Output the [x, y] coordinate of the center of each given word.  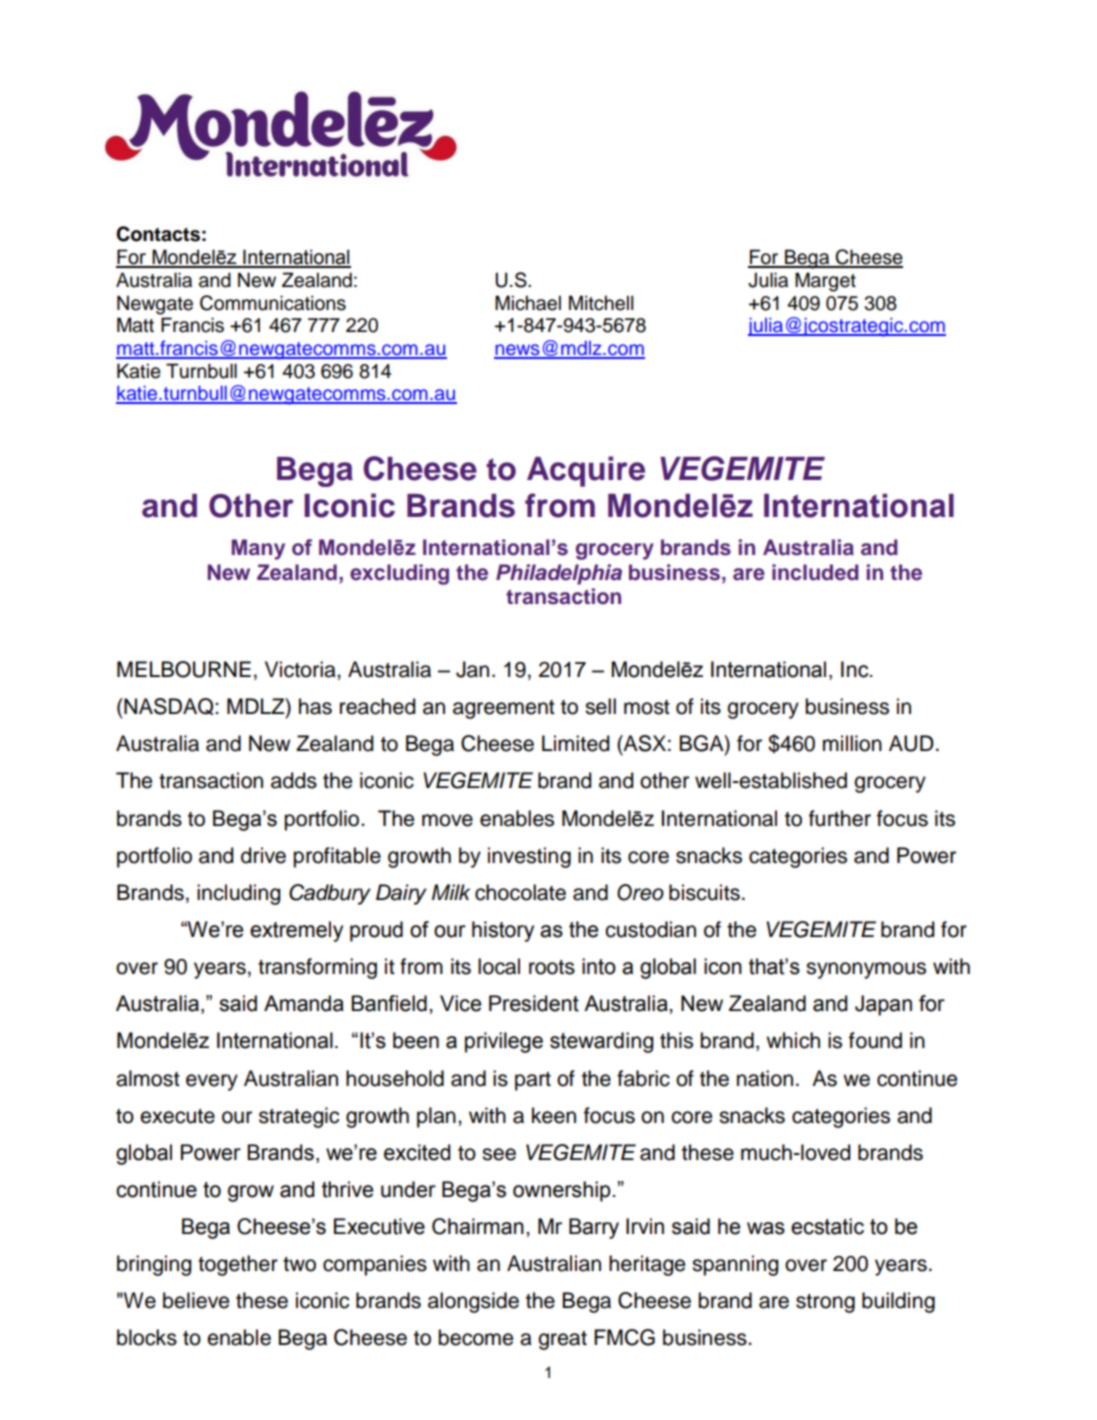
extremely [296, 931]
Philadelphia [559, 574]
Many [258, 549]
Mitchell [601, 303]
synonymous [866, 970]
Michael [528, 303]
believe [196, 1300]
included [815, 572]
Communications [273, 303]
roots [552, 967]
